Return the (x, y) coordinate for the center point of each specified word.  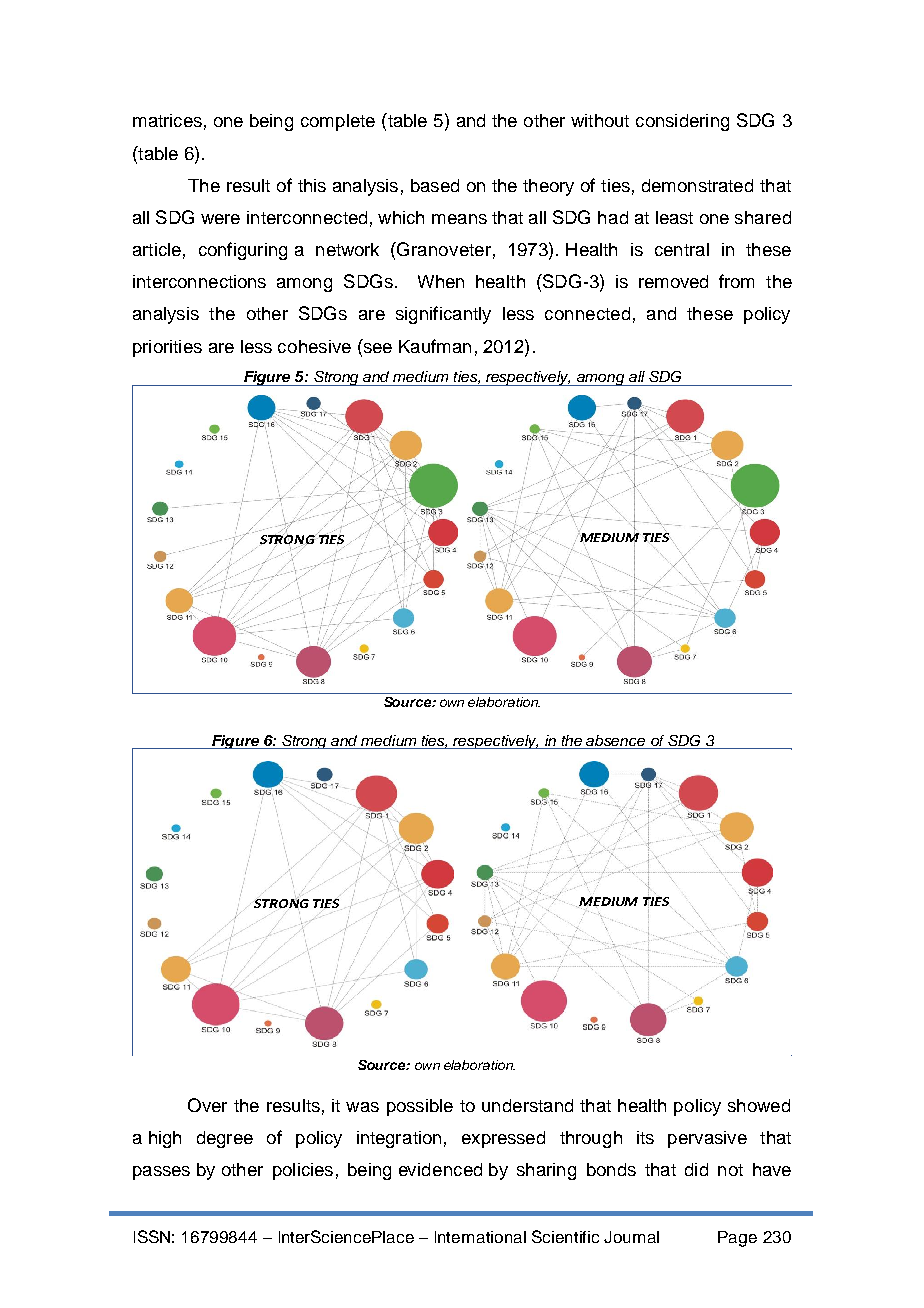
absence (615, 740)
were (220, 219)
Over (207, 1105)
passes (161, 1173)
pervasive (707, 1139)
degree (225, 1139)
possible (420, 1107)
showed (759, 1105)
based (435, 185)
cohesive (314, 346)
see (376, 346)
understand (527, 1105)
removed (673, 281)
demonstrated (697, 185)
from (736, 281)
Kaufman (435, 346)
